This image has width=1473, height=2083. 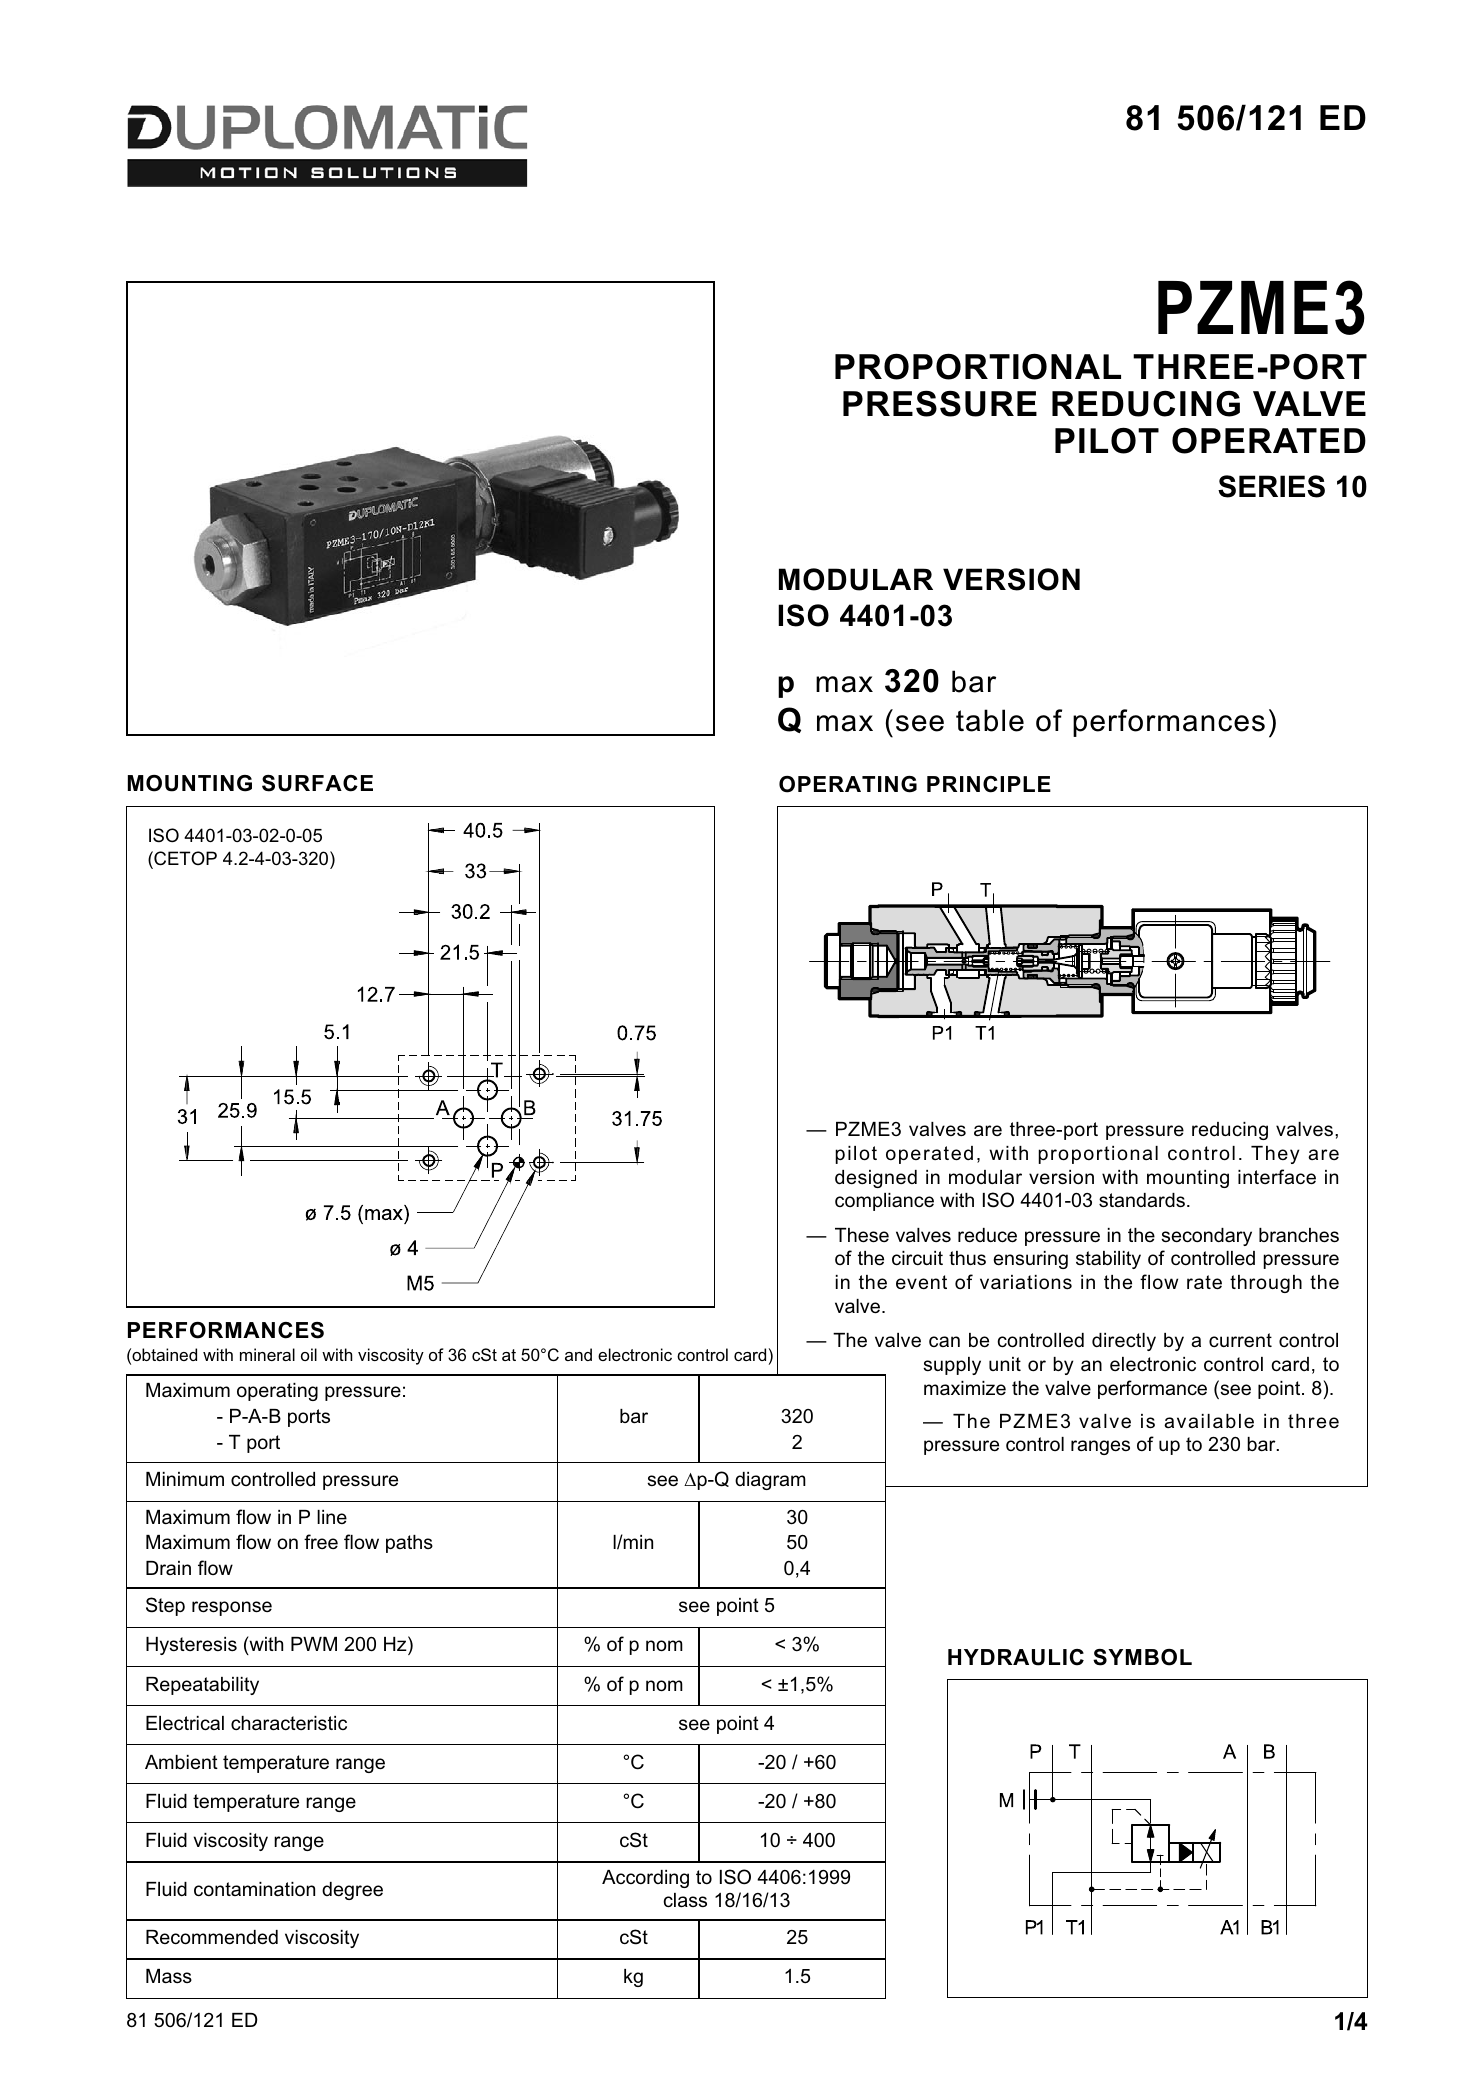 What do you see at coordinates (317, 783) in the image?
I see `SURFACE` at bounding box center [317, 783].
